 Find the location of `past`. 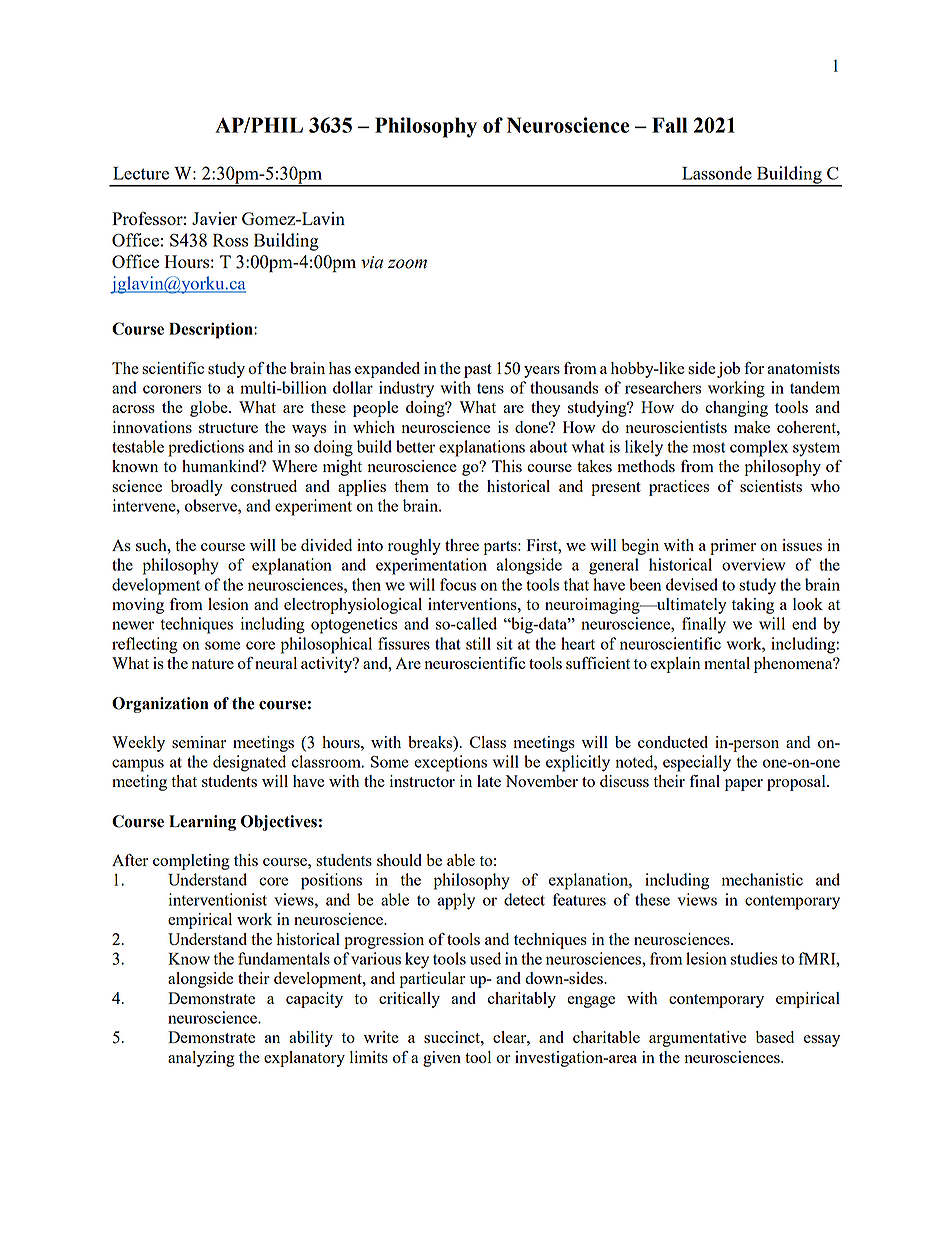

past is located at coordinates (478, 371).
